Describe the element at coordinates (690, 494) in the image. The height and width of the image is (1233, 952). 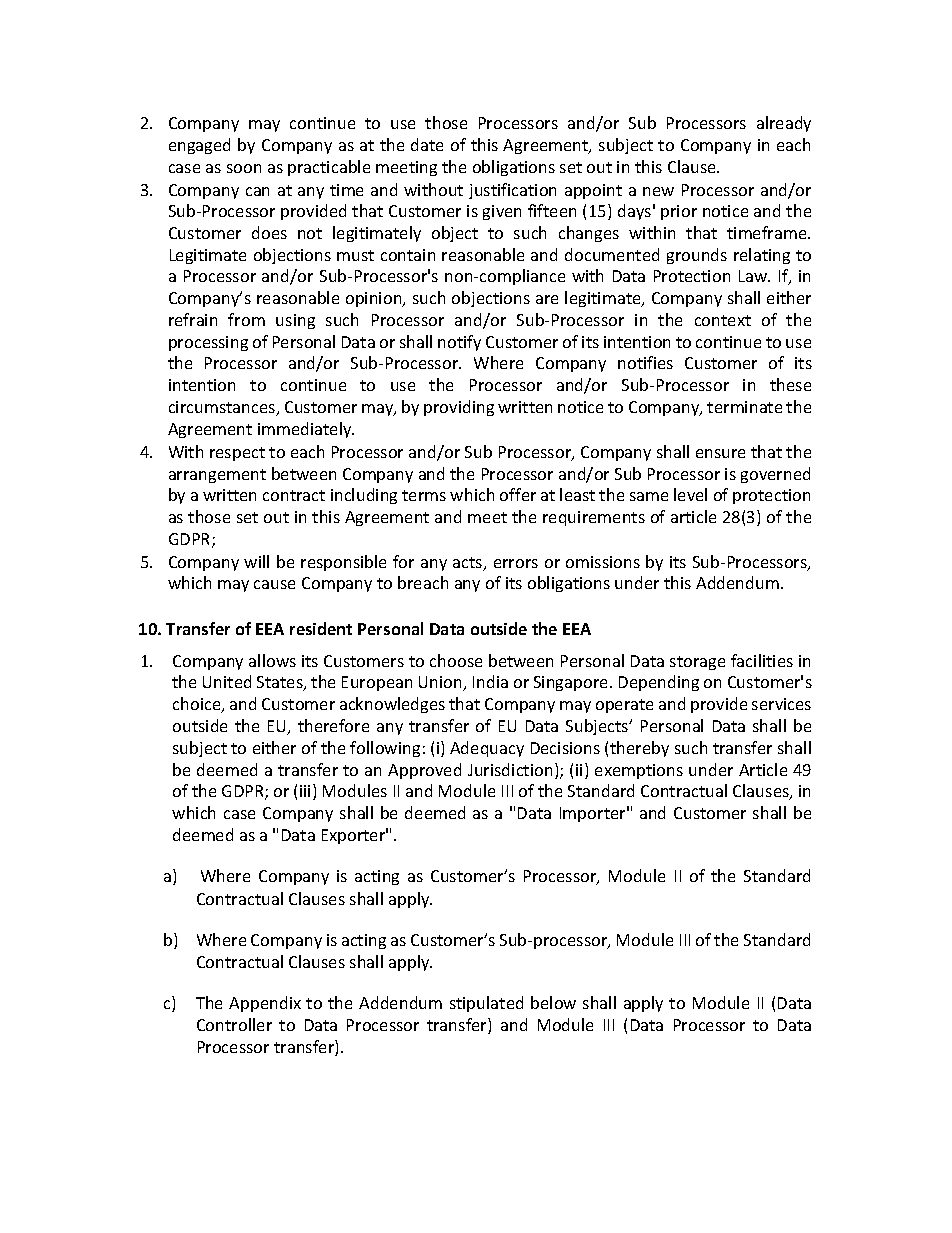
I see `level` at that location.
